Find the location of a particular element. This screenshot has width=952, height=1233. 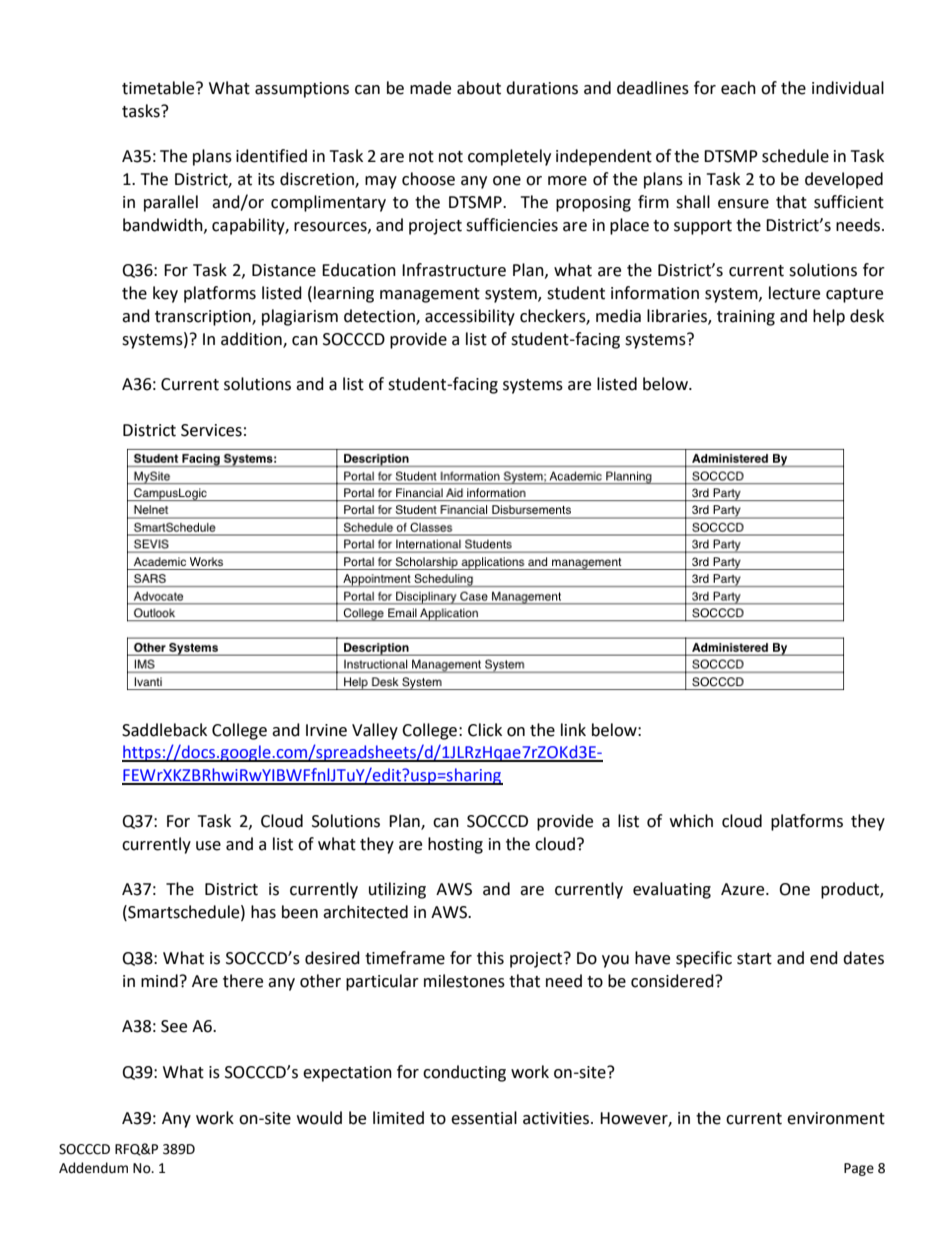

Addendum is located at coordinates (93, 1168).
